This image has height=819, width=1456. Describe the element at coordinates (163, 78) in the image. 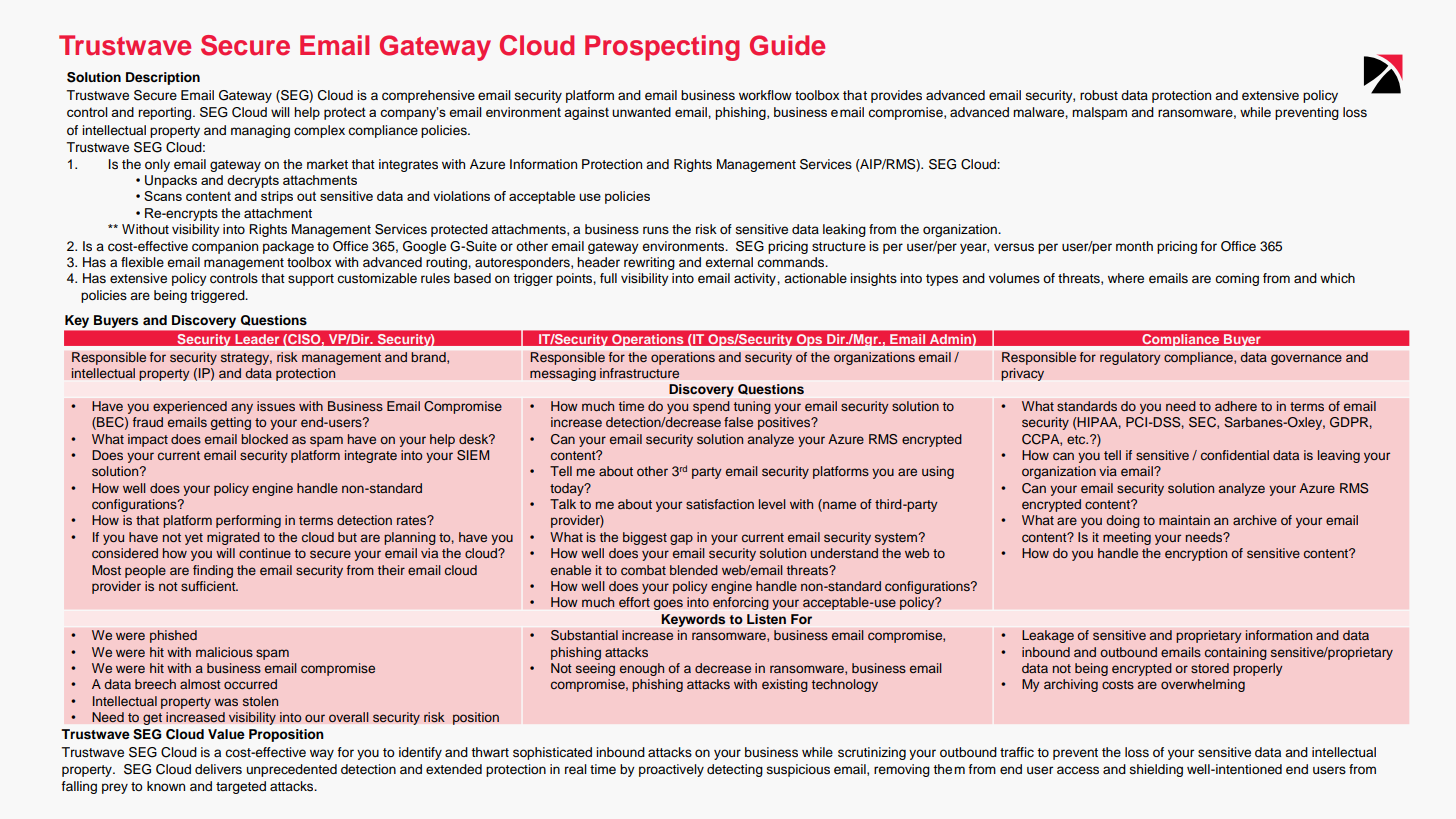

I see `Description` at that location.
